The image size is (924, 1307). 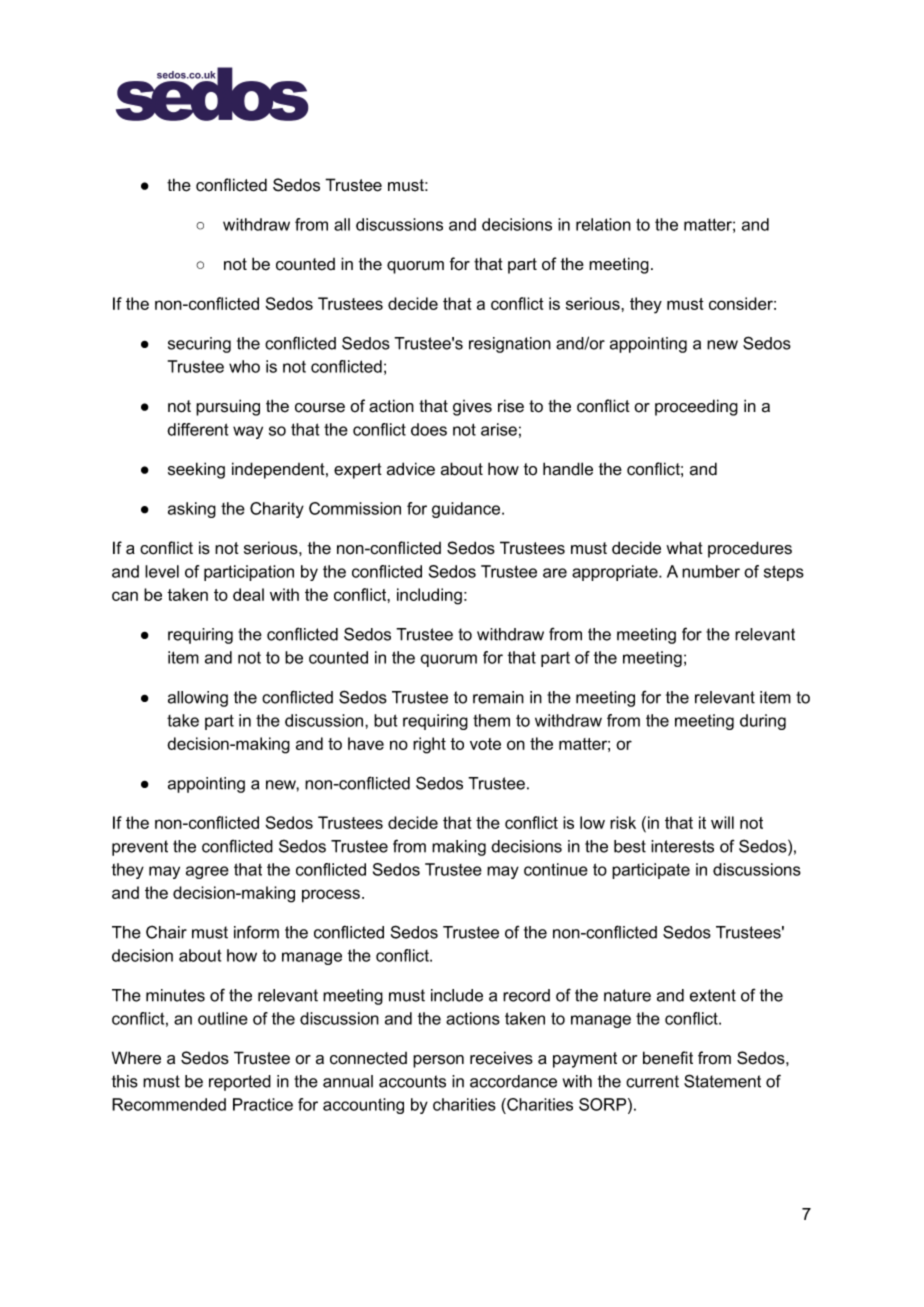 What do you see at coordinates (199, 345) in the screenshot?
I see `securing` at bounding box center [199, 345].
